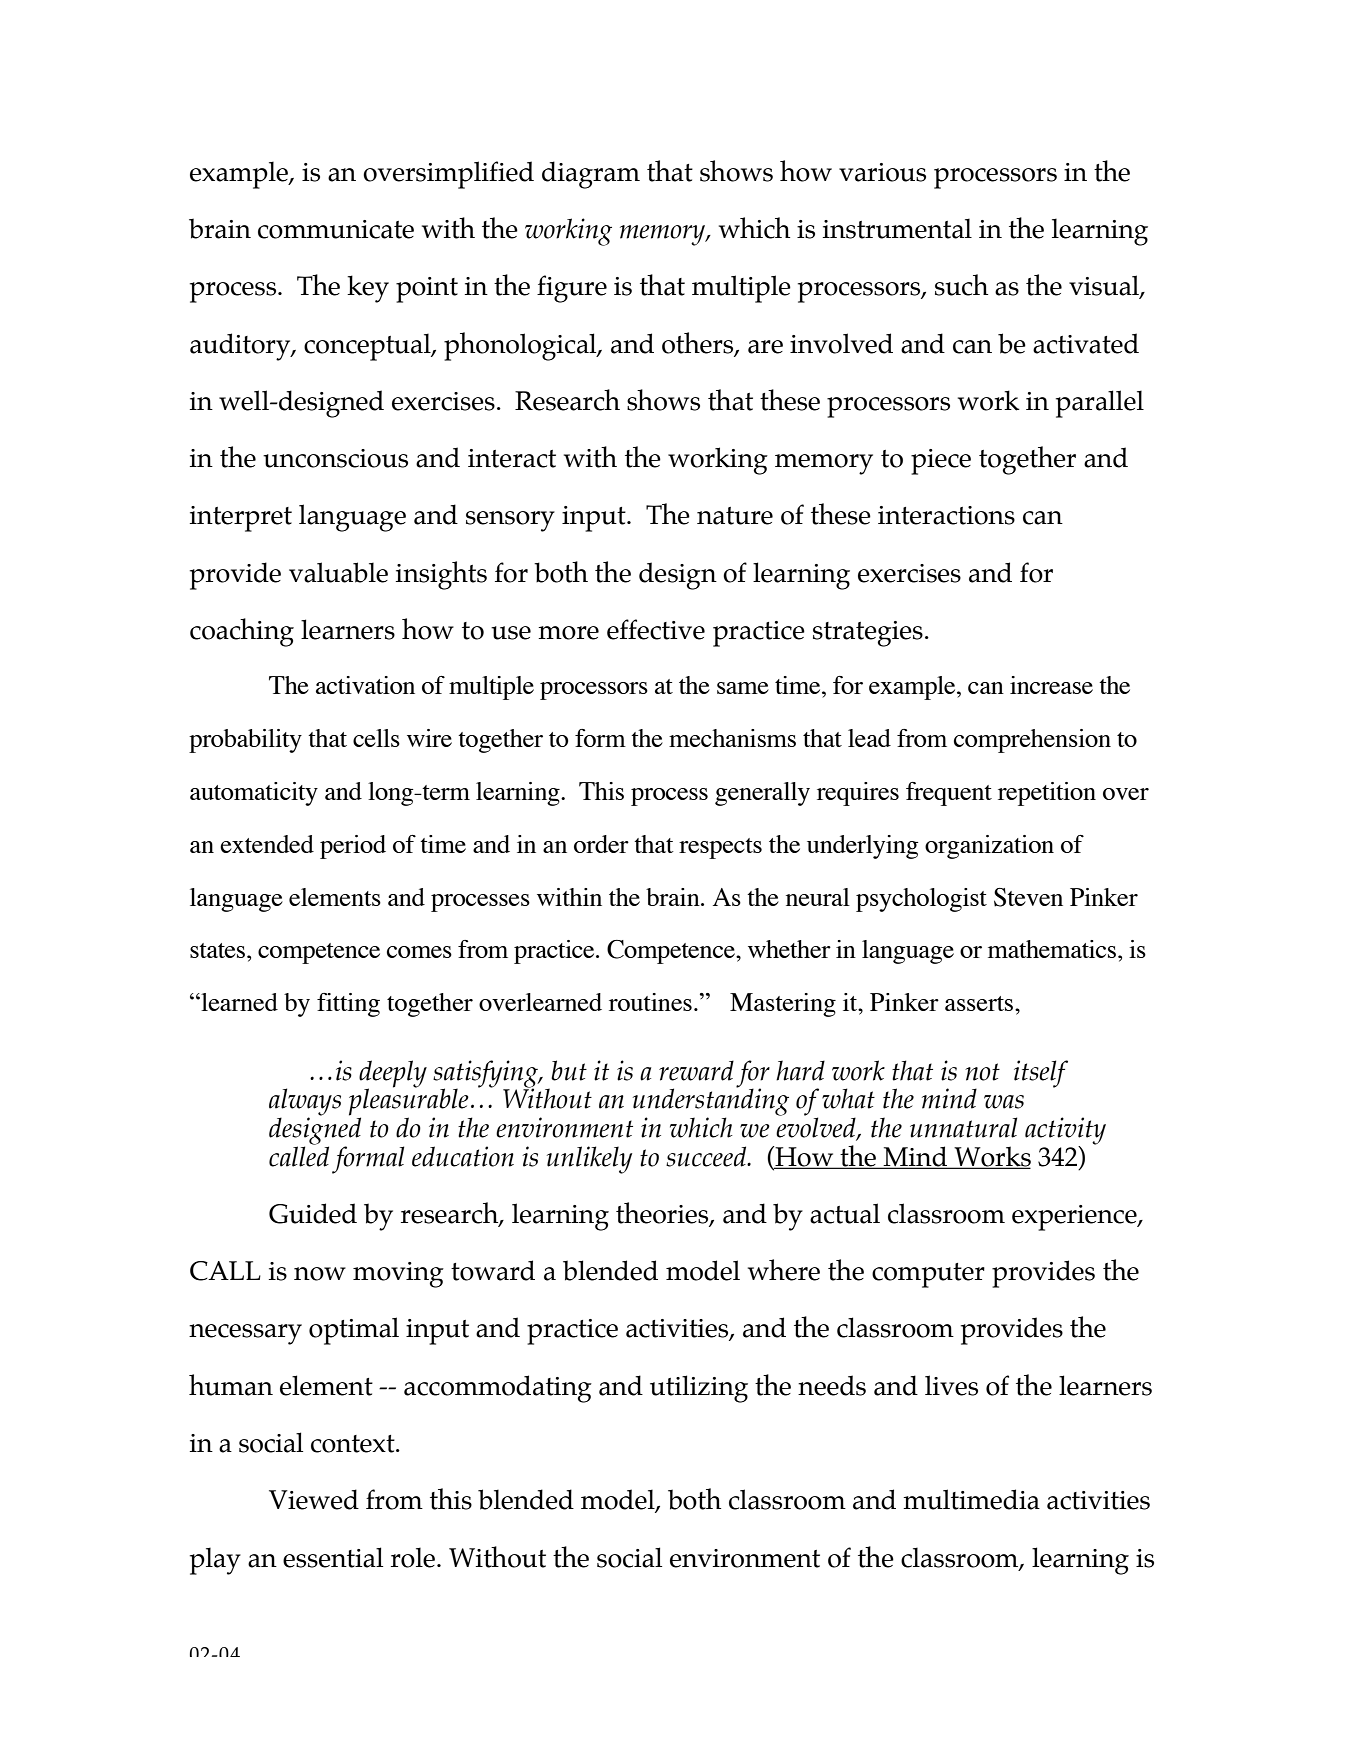 The height and width of the document is (1745, 1349). What do you see at coordinates (305, 1103) in the document?
I see `always` at bounding box center [305, 1103].
